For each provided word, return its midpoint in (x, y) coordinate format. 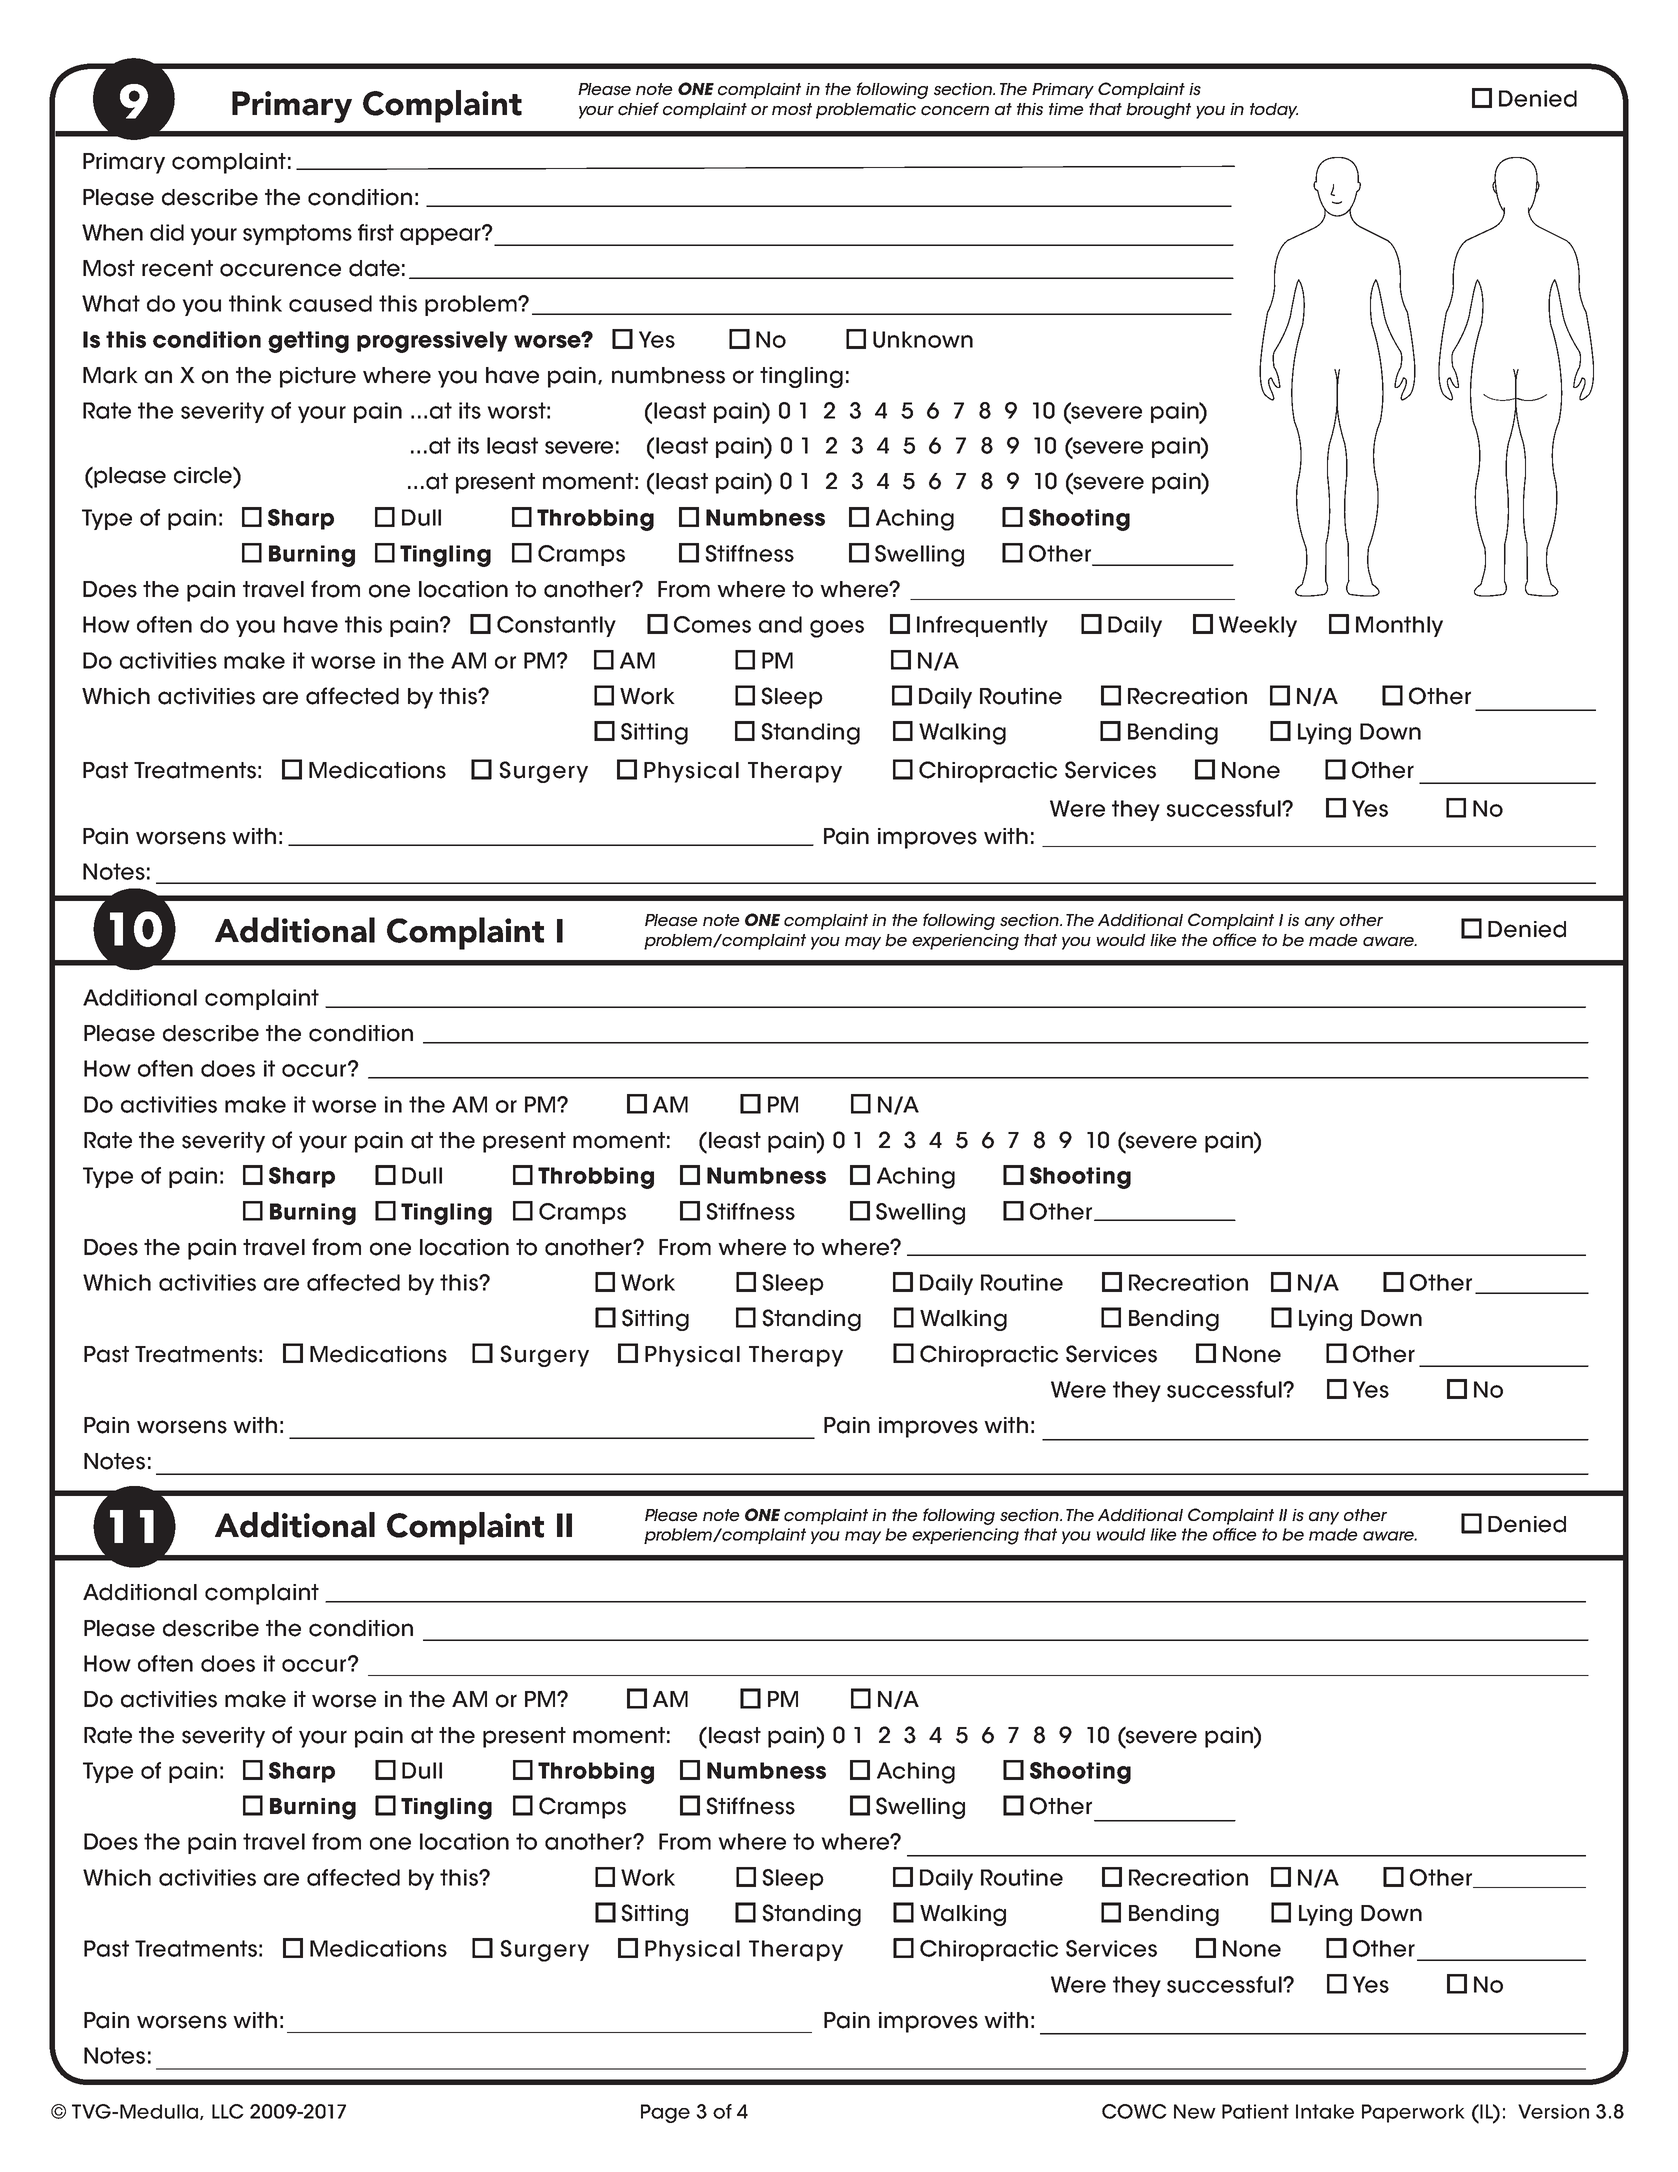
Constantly (556, 626)
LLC (228, 2111)
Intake (1325, 2111)
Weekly (1258, 626)
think (255, 303)
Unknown (923, 339)
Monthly (1399, 626)
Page (665, 2113)
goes (837, 629)
